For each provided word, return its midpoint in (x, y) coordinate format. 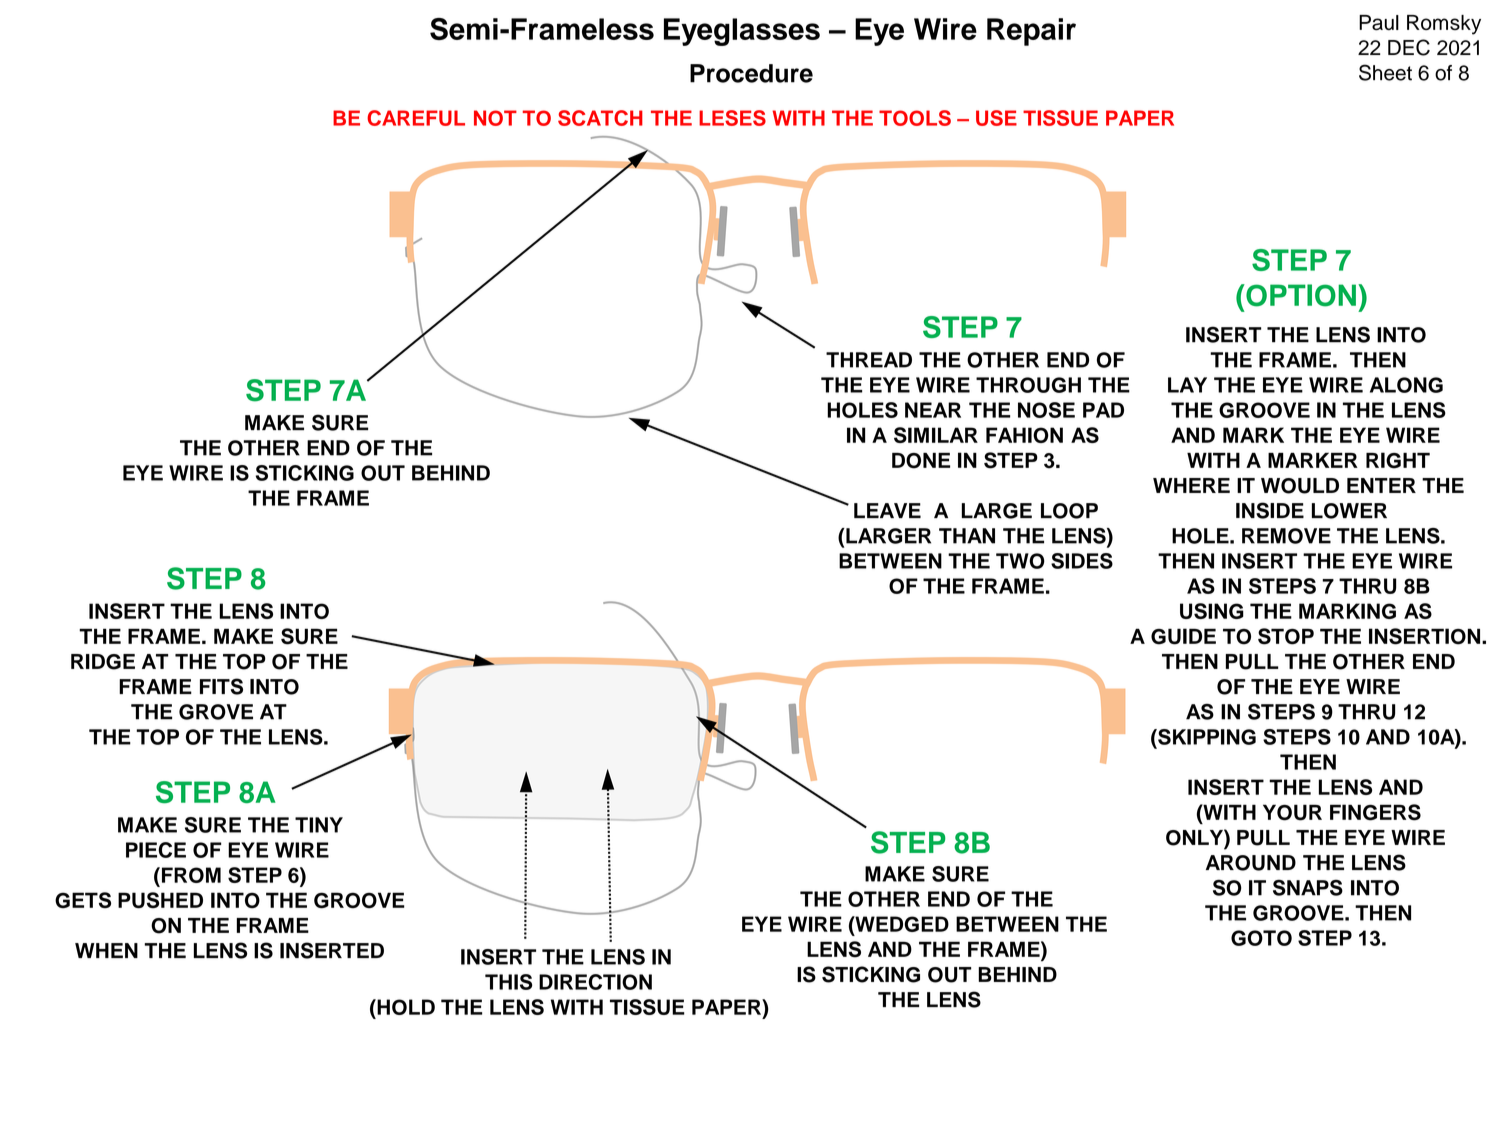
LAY (1187, 385)
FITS (221, 686)
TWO (1020, 561)
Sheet (1385, 72)
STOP (1286, 636)
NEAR (933, 410)
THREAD (869, 360)
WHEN (106, 950)
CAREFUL (416, 118)
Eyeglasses (742, 32)
